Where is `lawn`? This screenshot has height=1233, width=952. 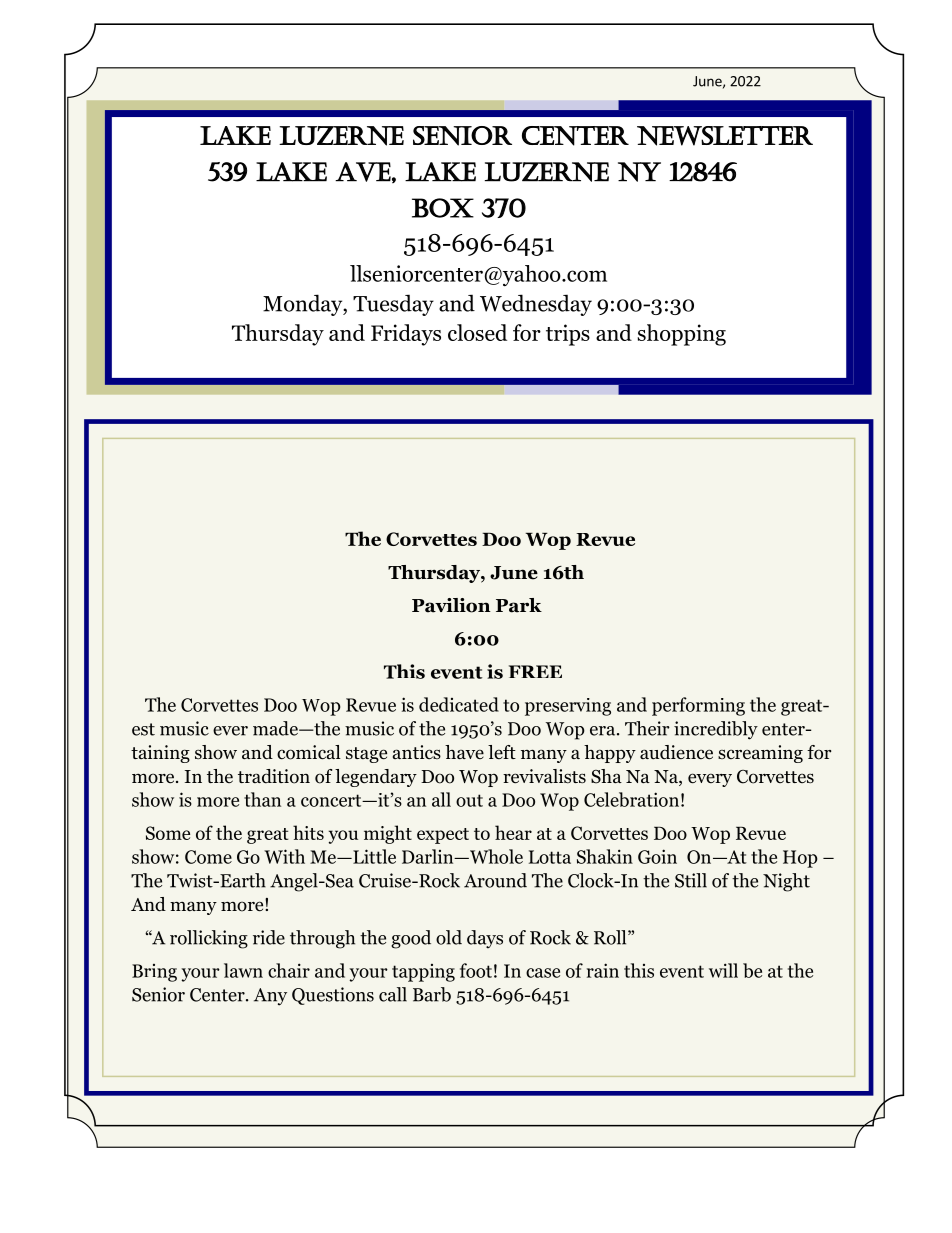
lawn is located at coordinates (243, 970).
